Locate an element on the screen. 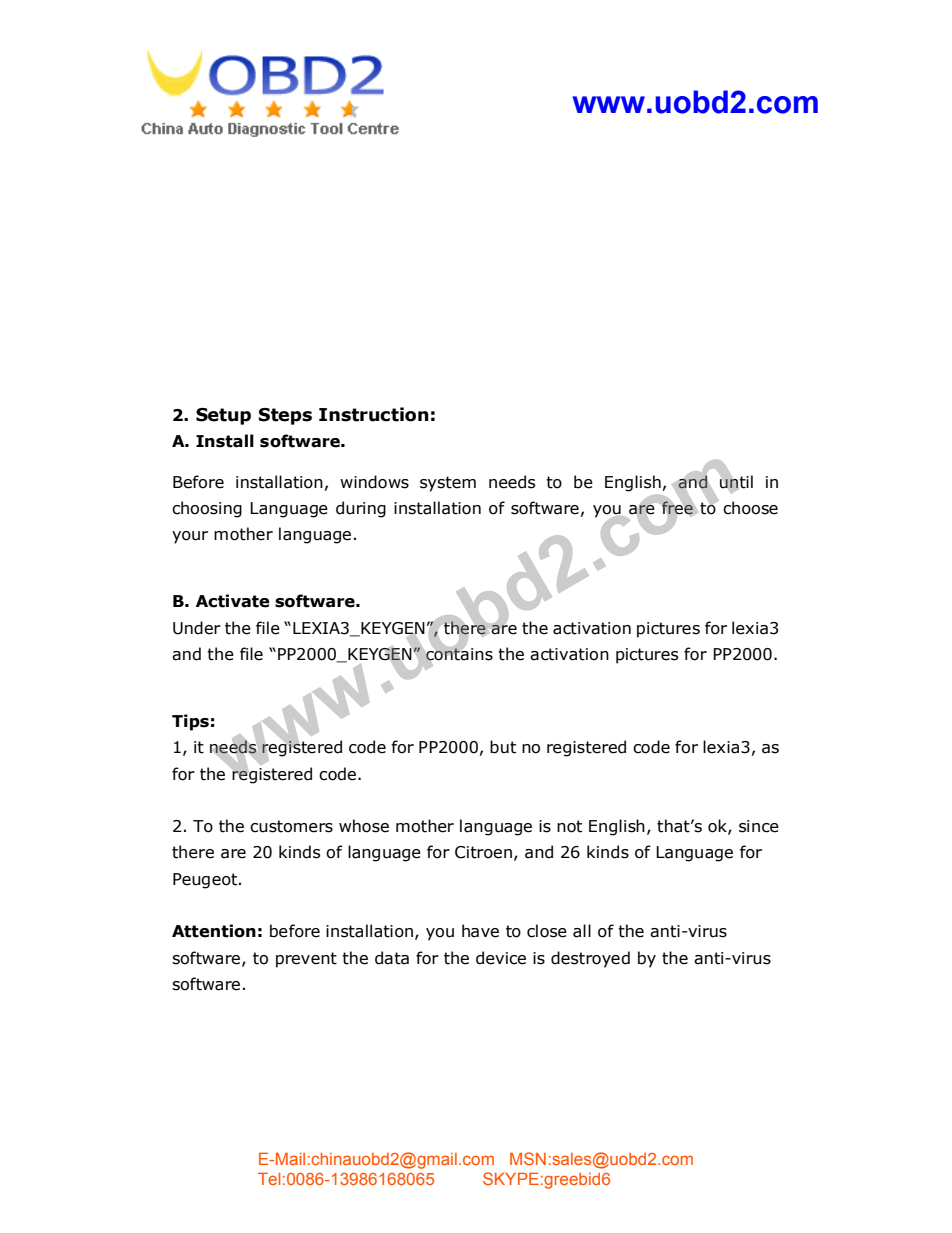 The image size is (952, 1233). choose is located at coordinates (750, 508).
